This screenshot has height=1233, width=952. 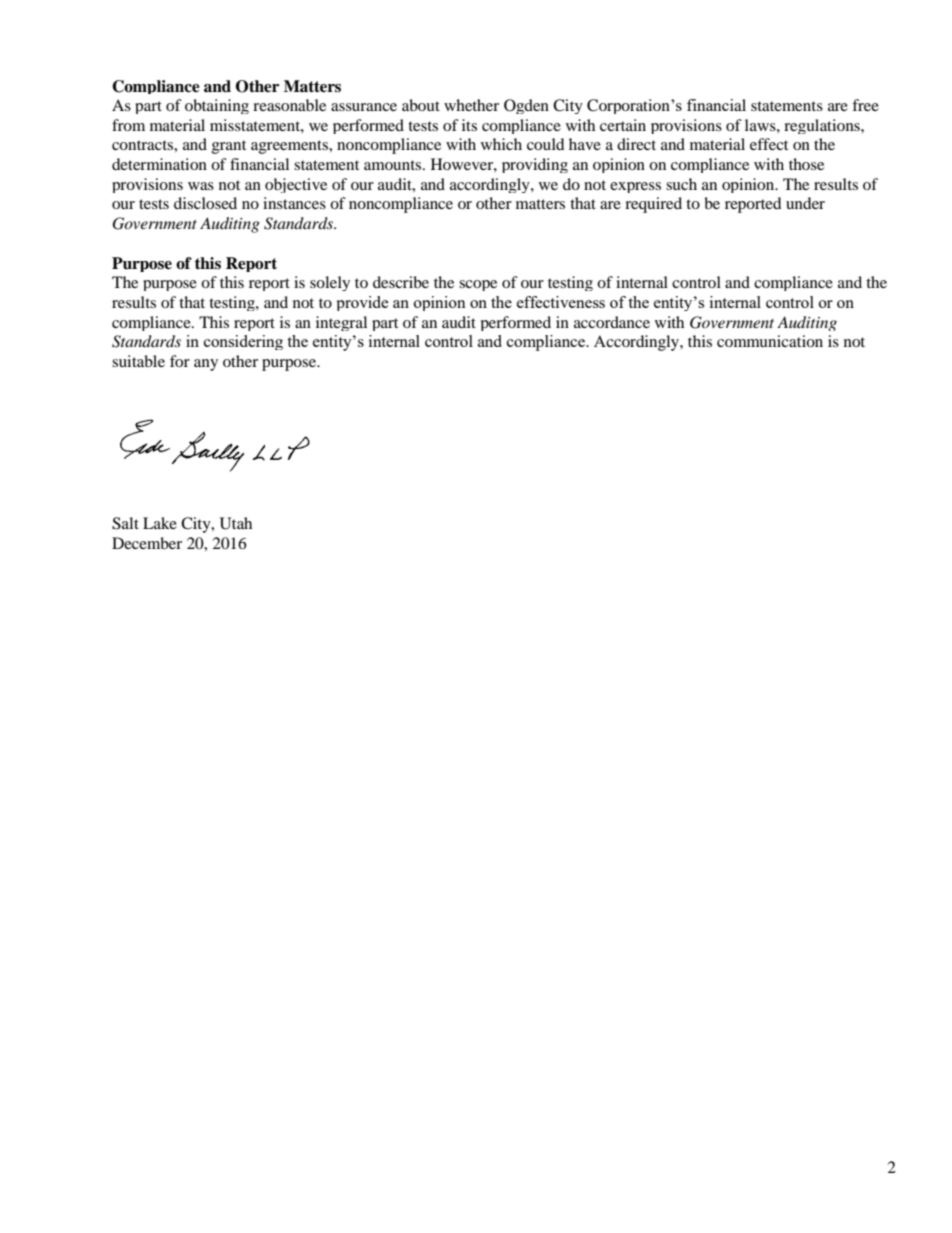 What do you see at coordinates (469, 125) in the screenshot?
I see `its` at bounding box center [469, 125].
